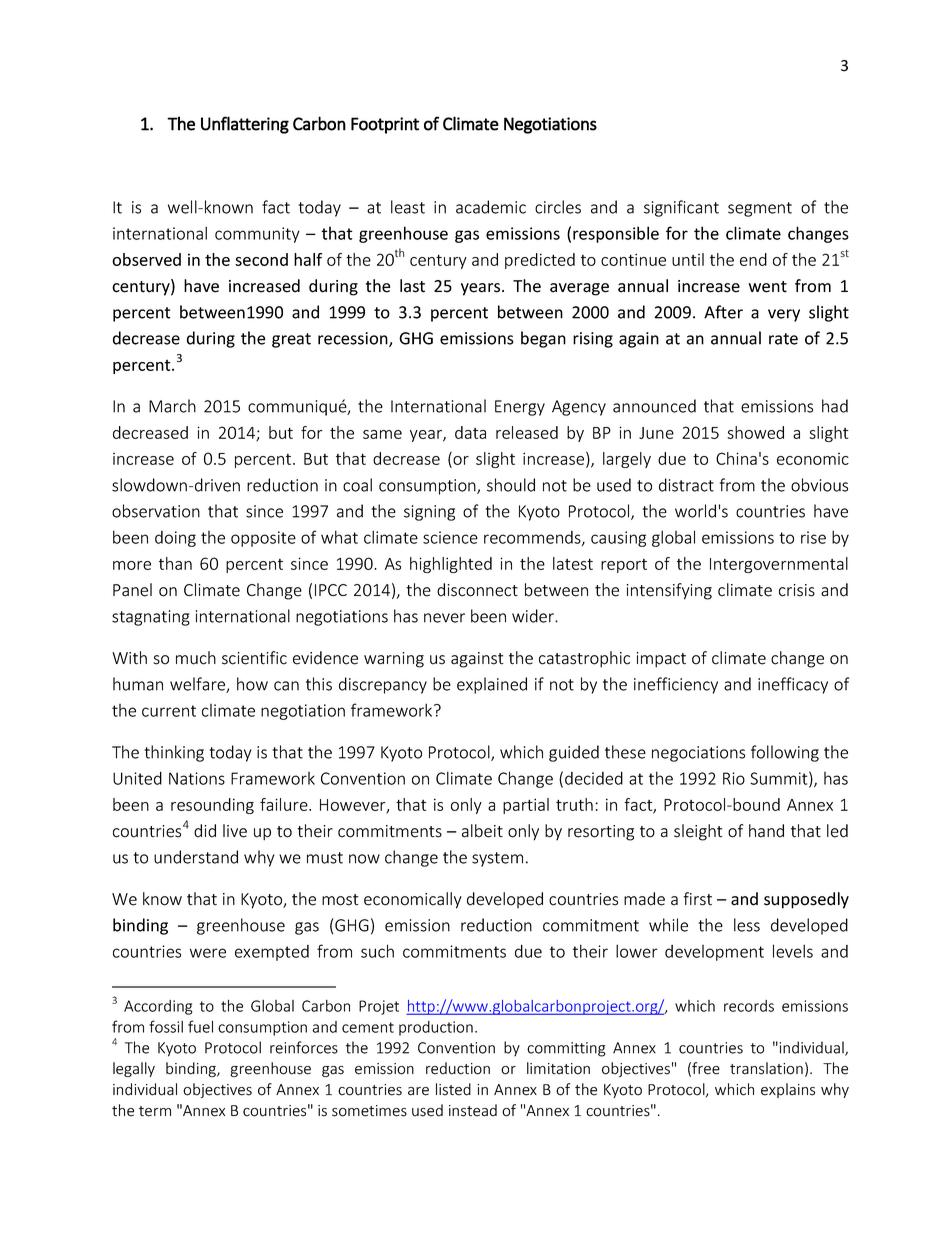 The image size is (952, 1233). Describe the element at coordinates (156, 511) in the screenshot. I see `observation` at that location.
